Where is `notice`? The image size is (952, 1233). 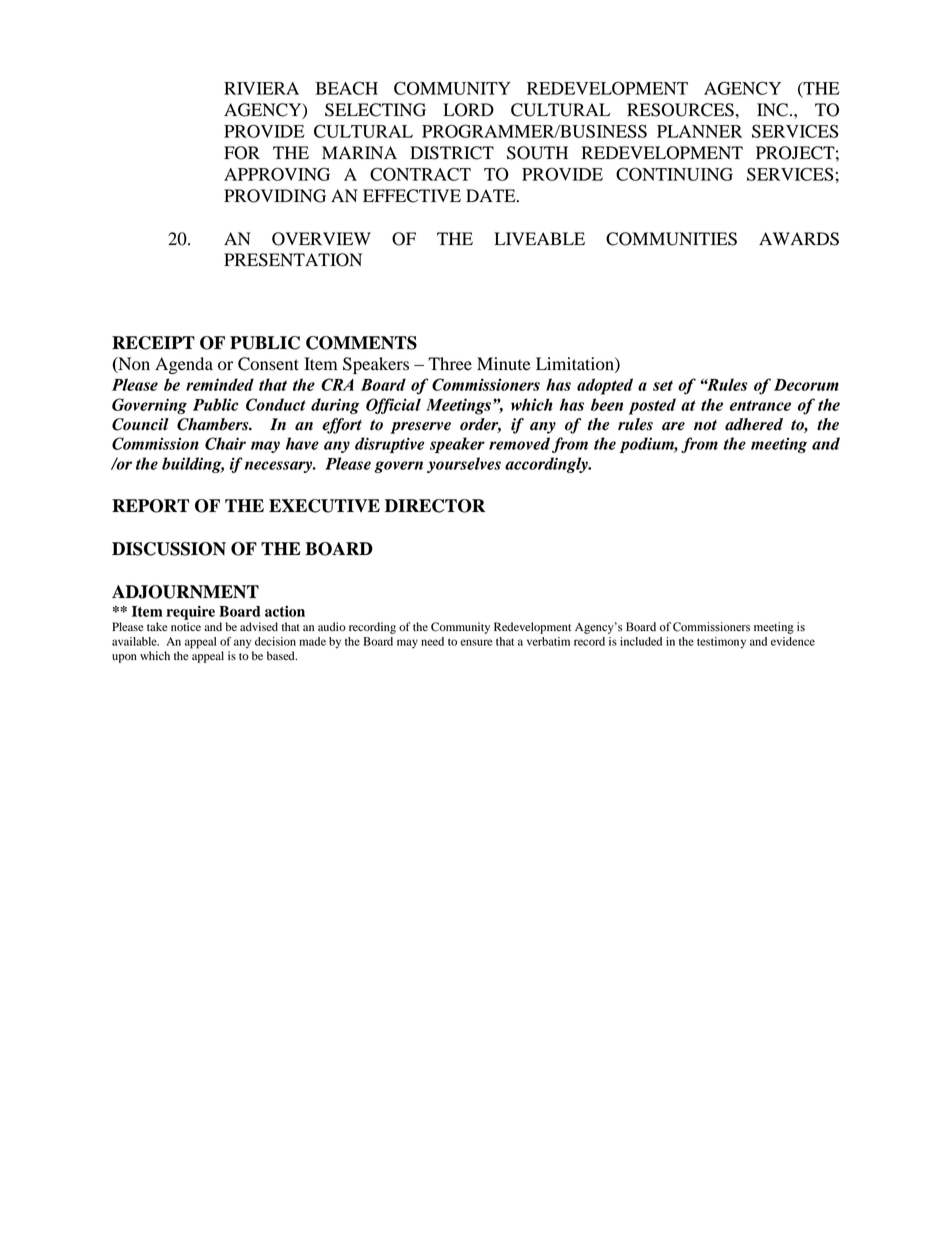 notice is located at coordinates (186, 626).
